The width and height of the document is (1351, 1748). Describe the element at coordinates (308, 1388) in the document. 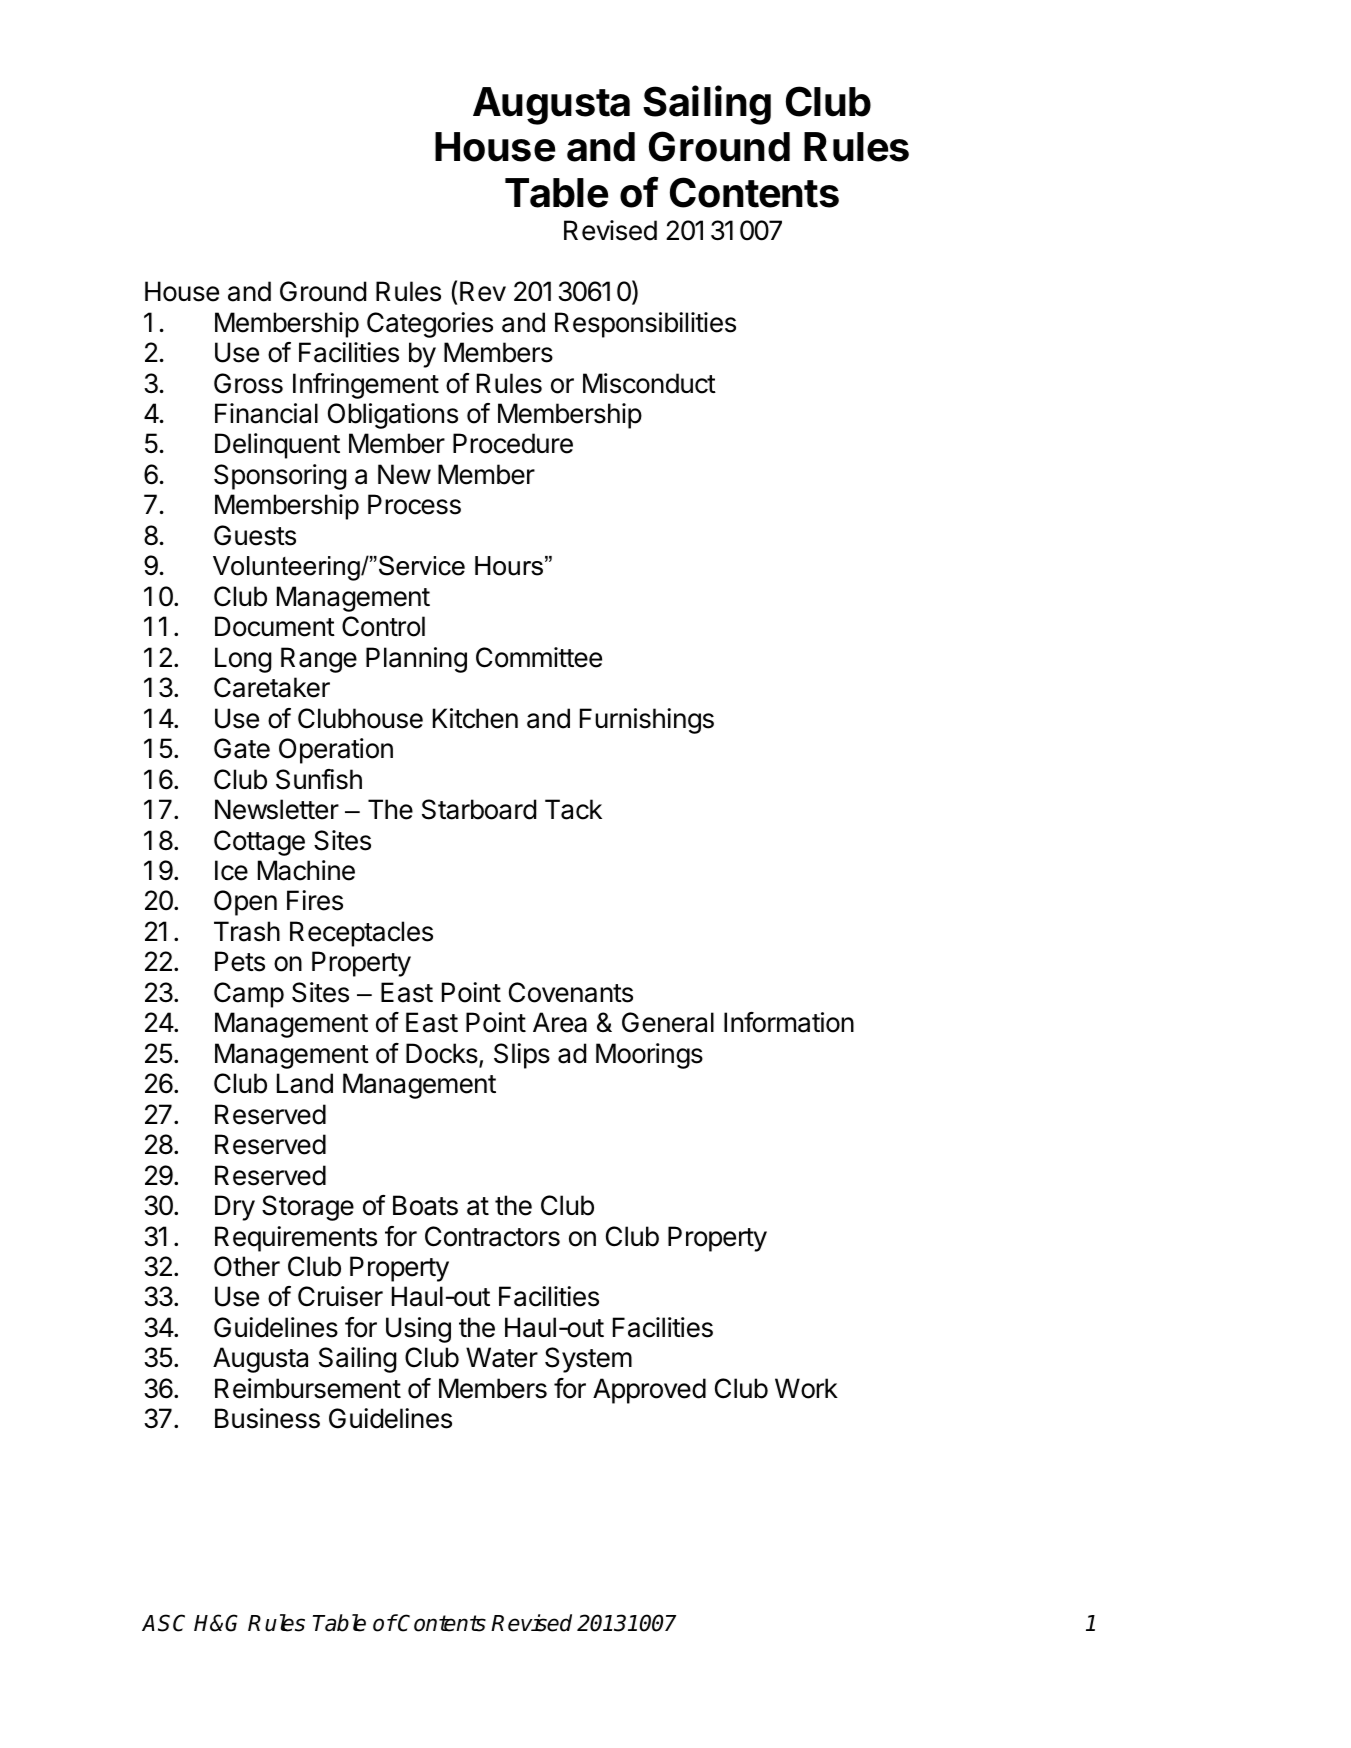

I see `Reimbursement` at that location.
